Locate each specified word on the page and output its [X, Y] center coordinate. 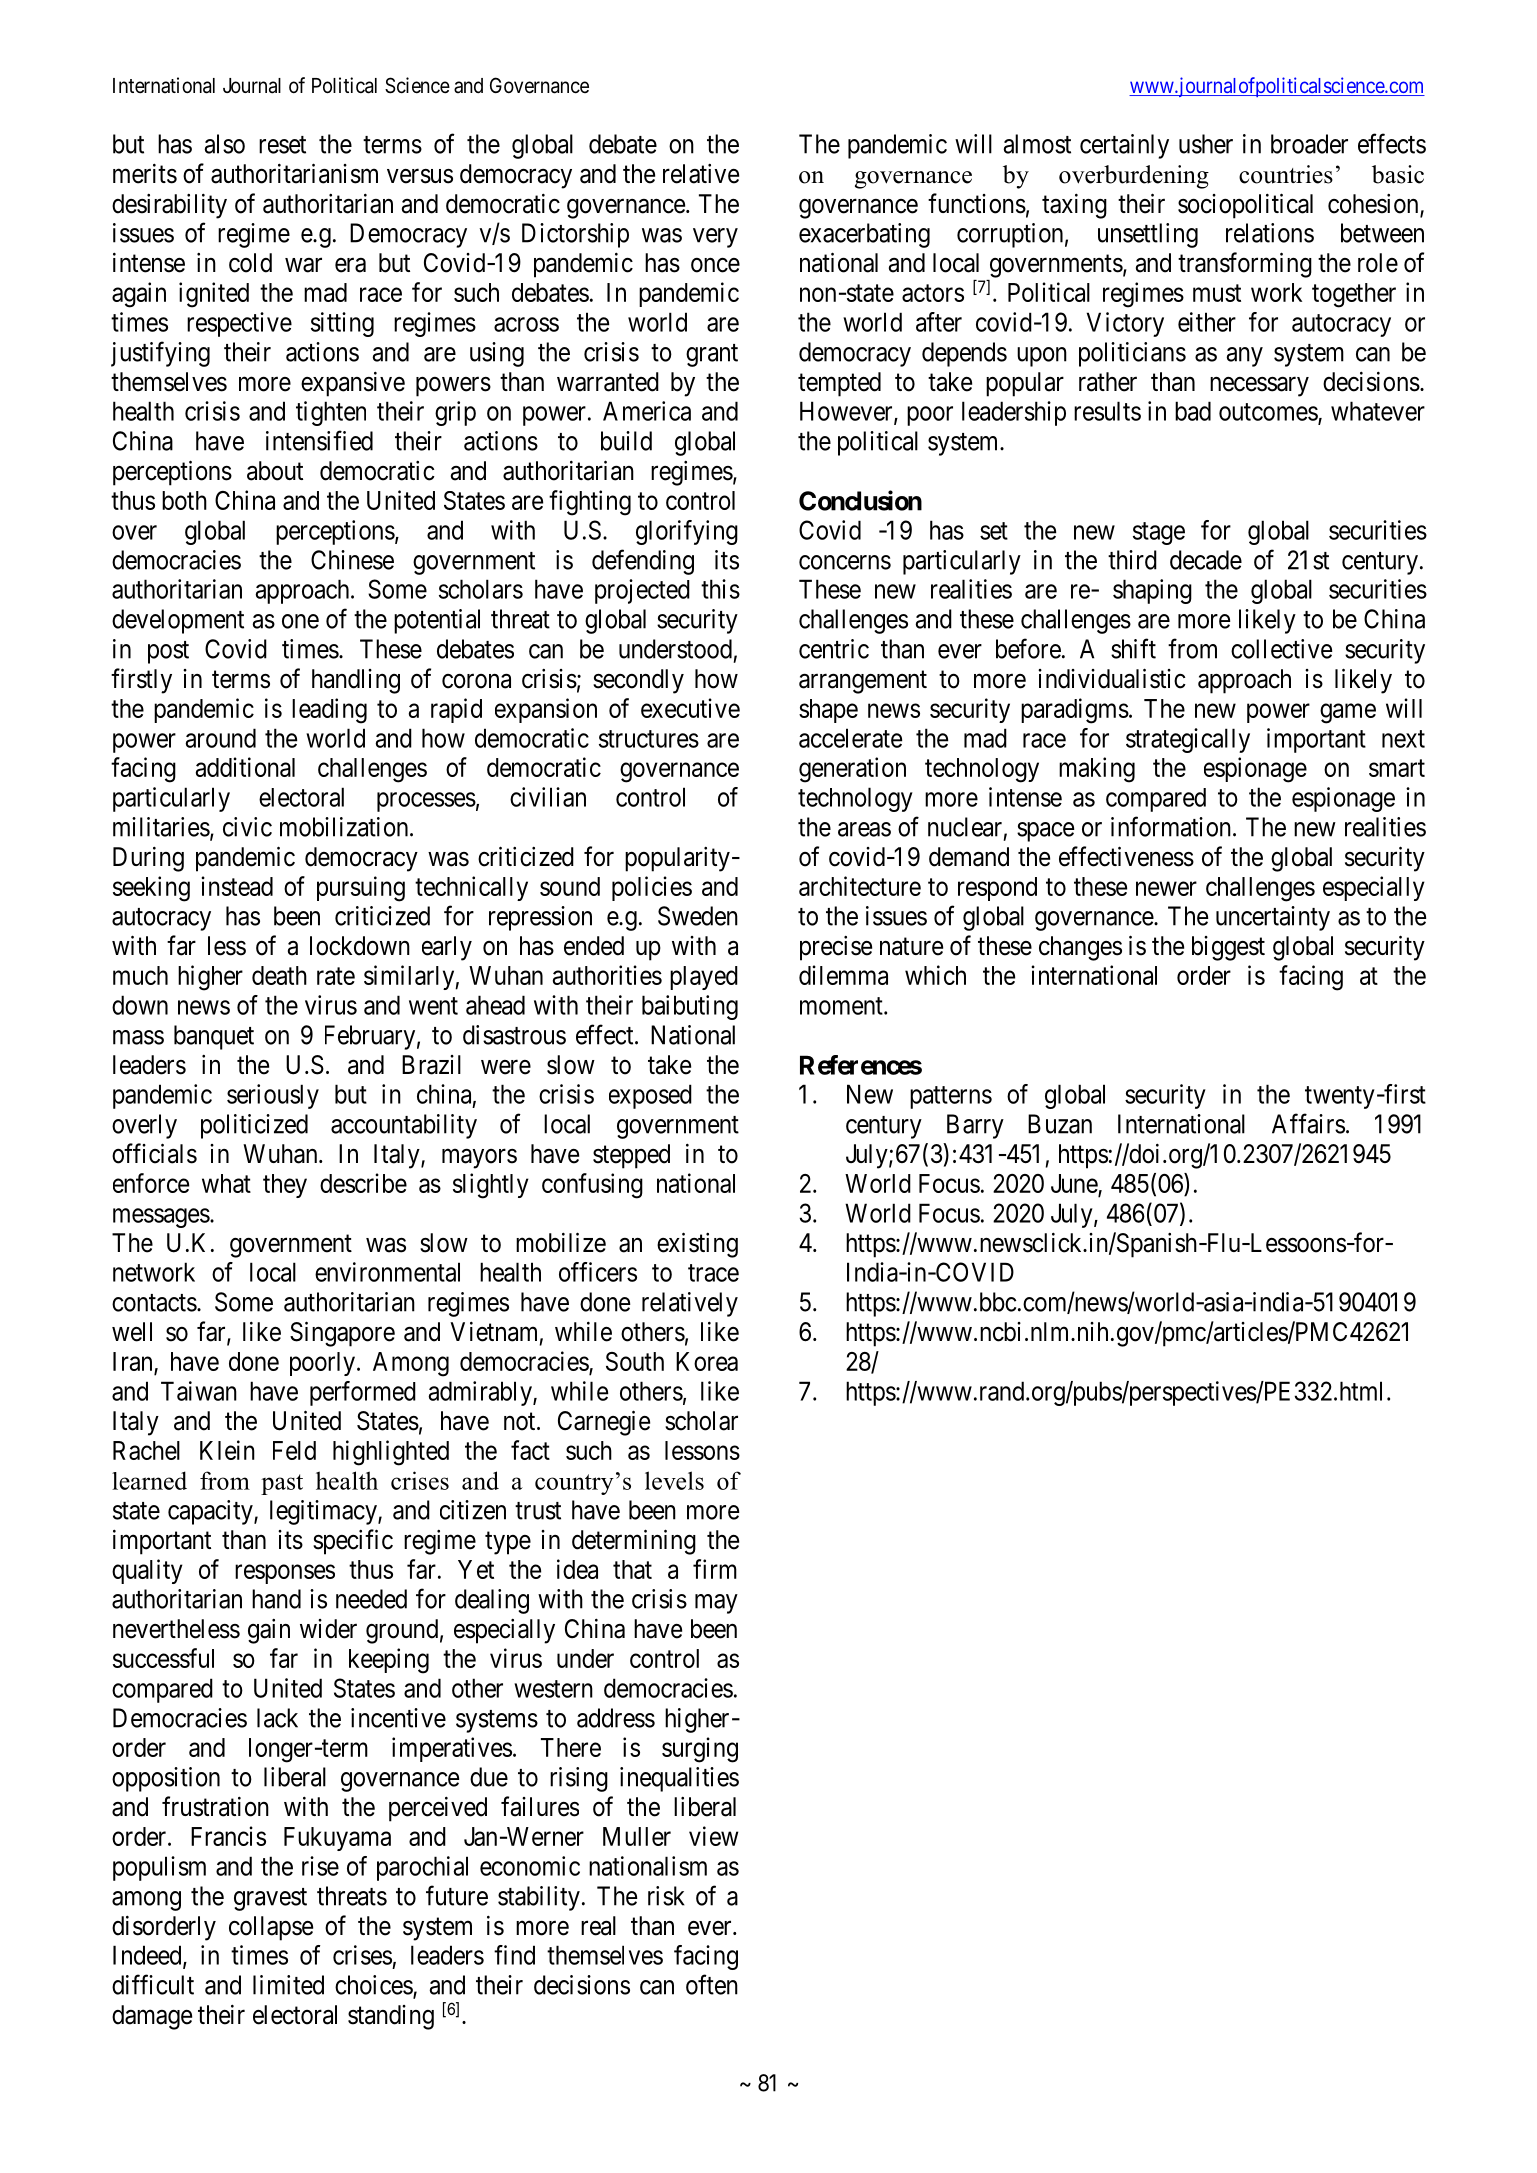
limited [288, 1985]
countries [1286, 174]
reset [282, 145]
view [713, 1836]
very [715, 238]
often [712, 1984]
